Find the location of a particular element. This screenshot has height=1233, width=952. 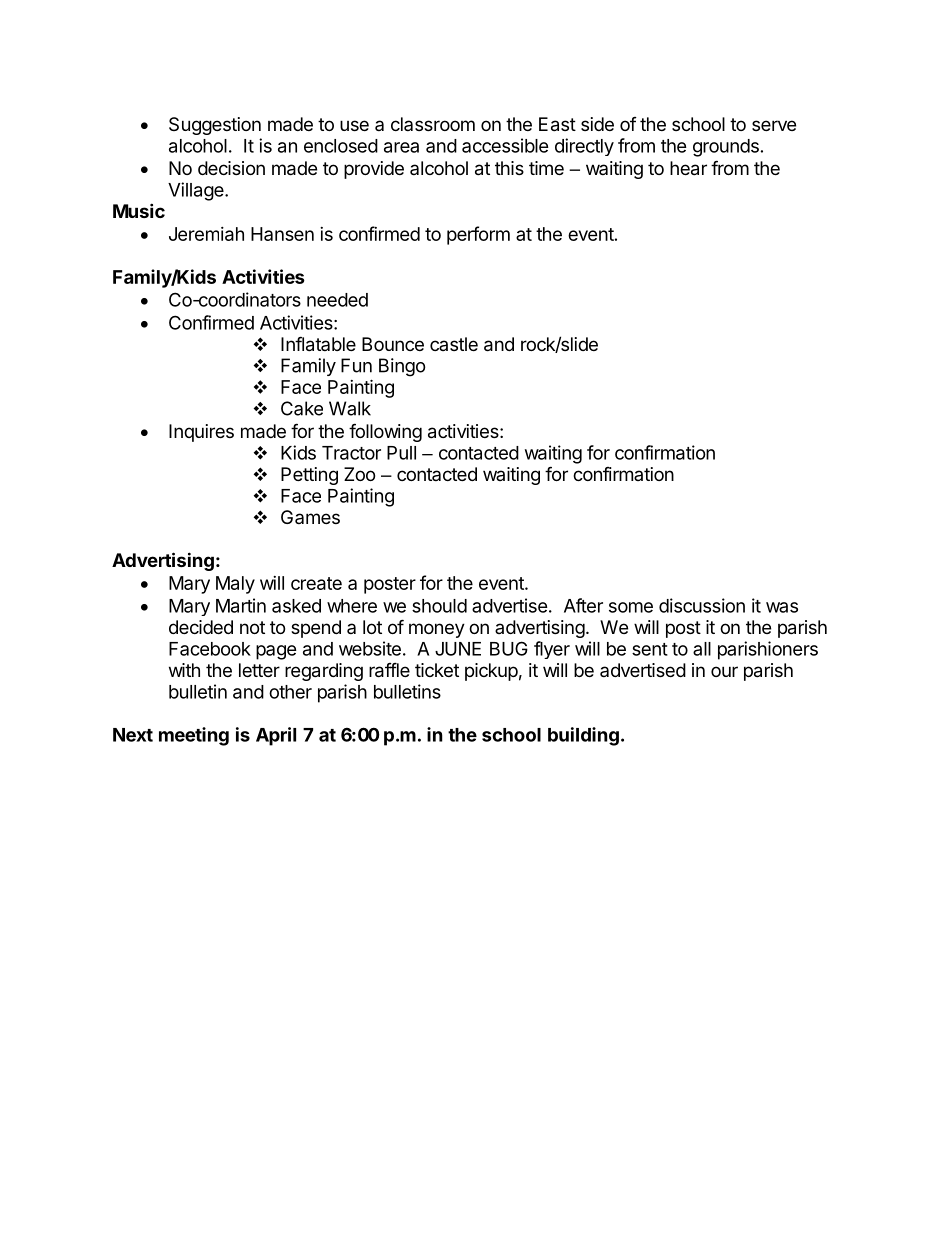

pickup is located at coordinates (491, 672).
